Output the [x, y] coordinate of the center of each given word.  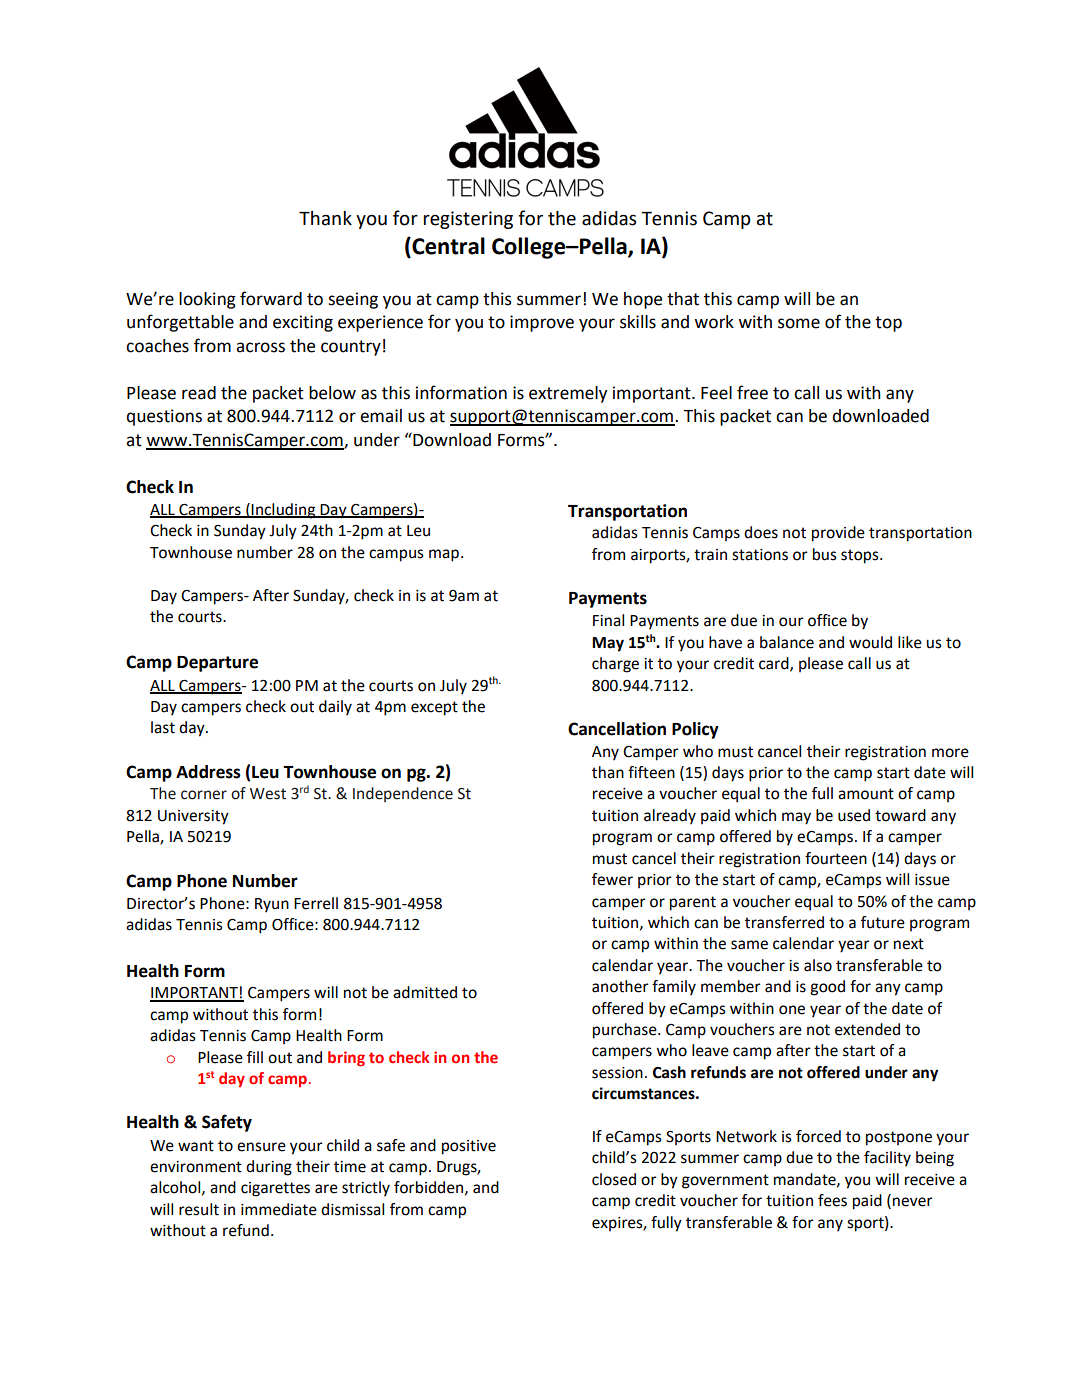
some [799, 323]
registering [468, 220]
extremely [568, 394]
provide [838, 534]
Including [284, 511]
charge [615, 665]
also [818, 965]
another [620, 986]
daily [335, 708]
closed [614, 1179]
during [269, 1168]
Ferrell [316, 903]
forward [271, 298]
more [950, 753]
